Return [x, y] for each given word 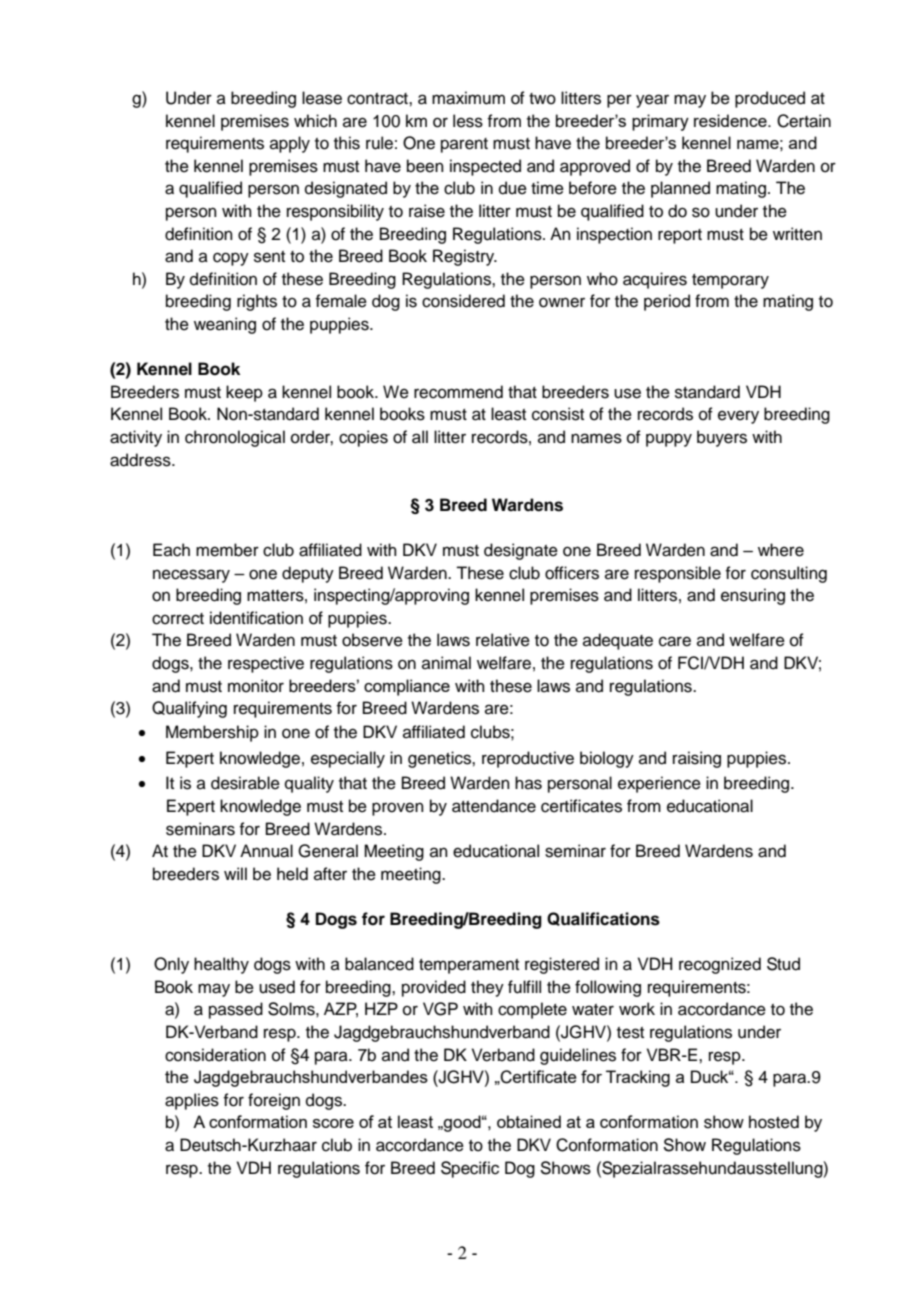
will [235, 873]
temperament [469, 966]
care [675, 641]
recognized [720, 965]
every [738, 417]
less [468, 121]
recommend [458, 392]
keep [244, 393]
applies [192, 1101]
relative [503, 640]
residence [731, 120]
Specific [470, 1169]
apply [290, 144]
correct [178, 619]
